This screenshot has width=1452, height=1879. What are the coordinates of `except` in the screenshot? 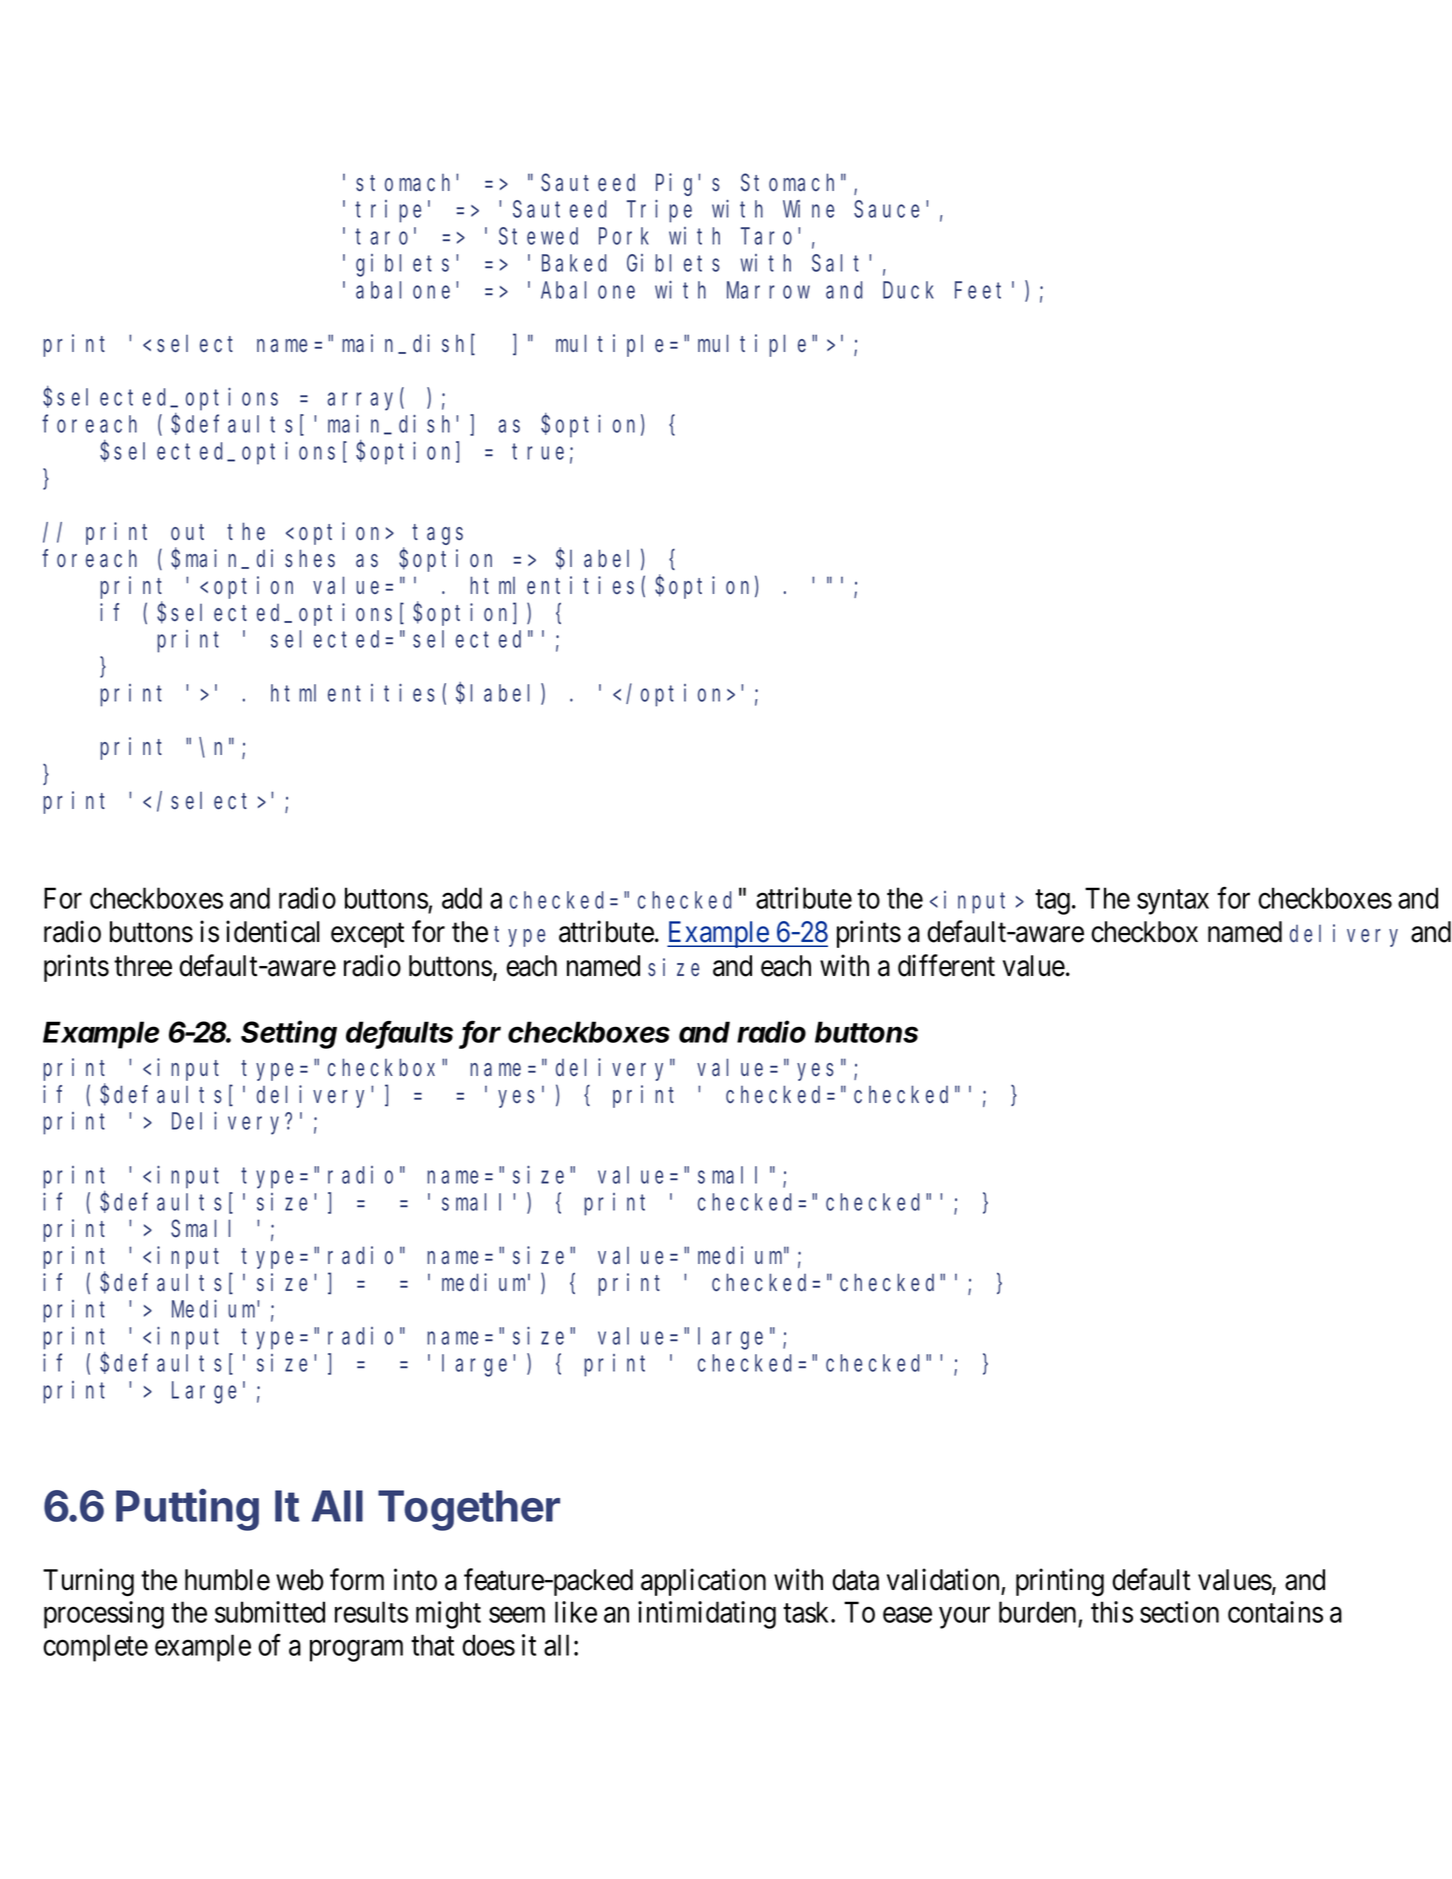 It's located at (367, 936).
